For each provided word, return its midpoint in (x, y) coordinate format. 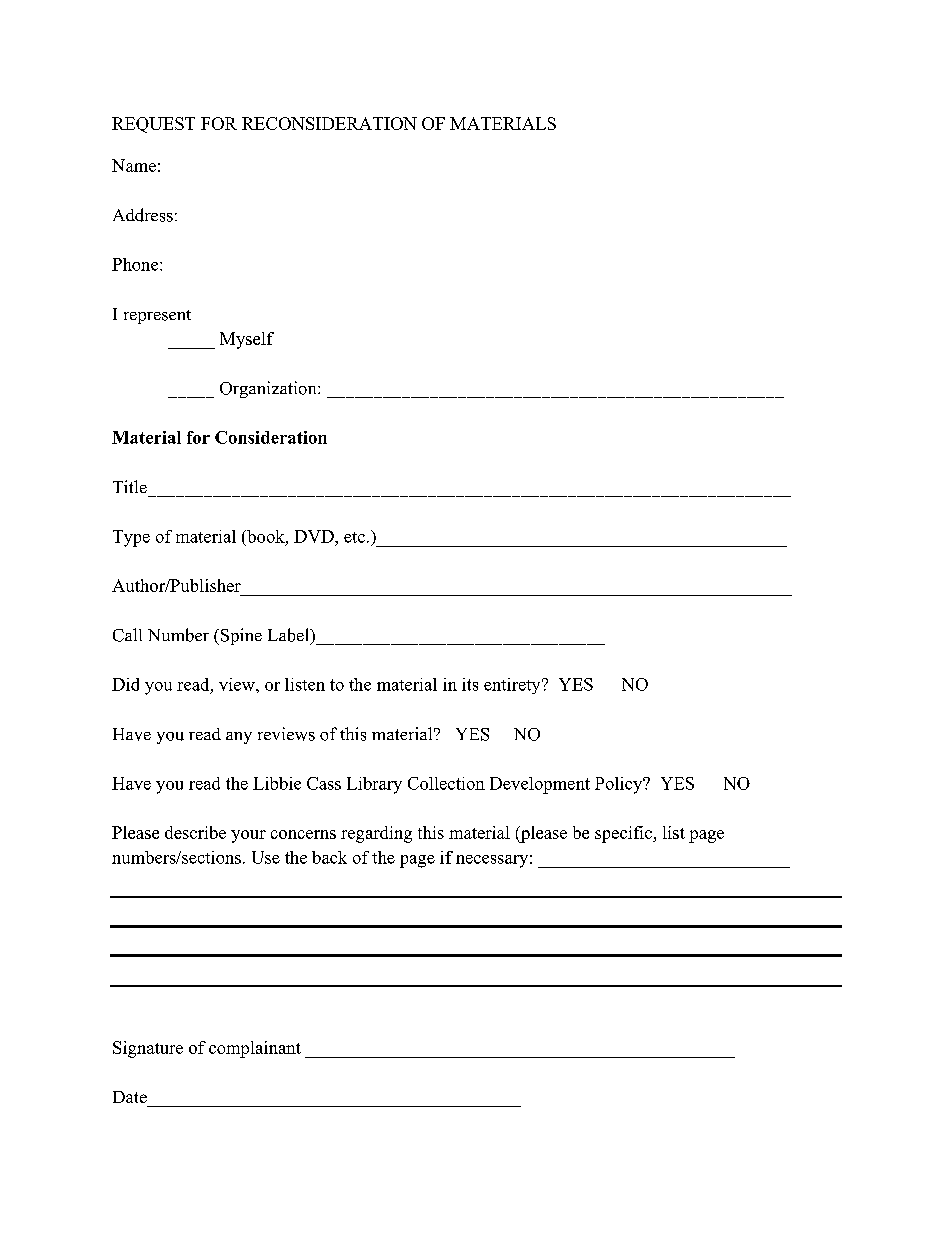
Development (540, 785)
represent (157, 317)
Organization (269, 389)
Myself (247, 340)
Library (374, 785)
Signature (148, 1049)
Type (131, 538)
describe (195, 832)
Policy (620, 785)
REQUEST (153, 125)
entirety (513, 686)
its (470, 684)
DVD (315, 536)
